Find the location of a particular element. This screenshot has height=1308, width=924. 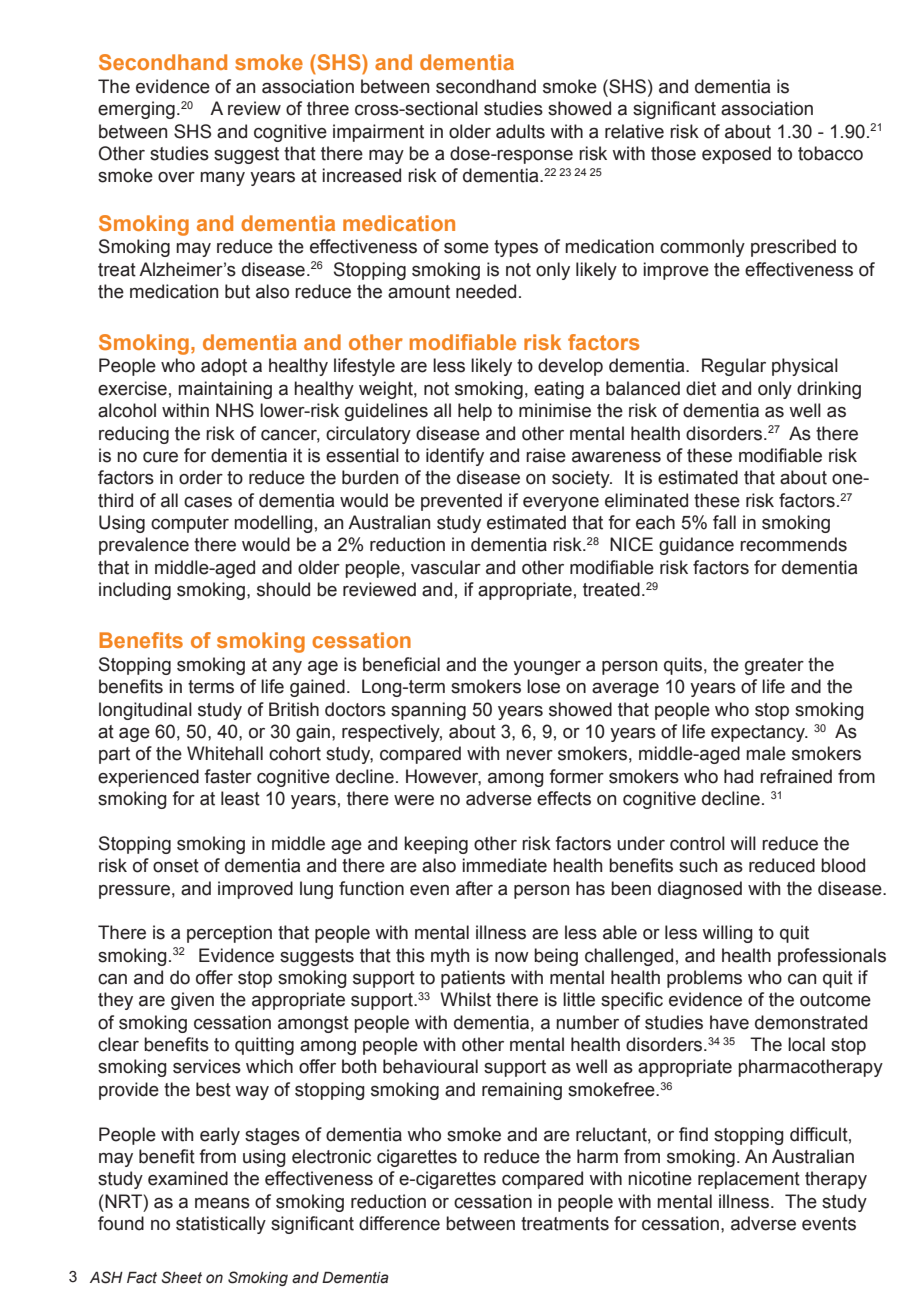

Whitehall is located at coordinates (225, 753).
